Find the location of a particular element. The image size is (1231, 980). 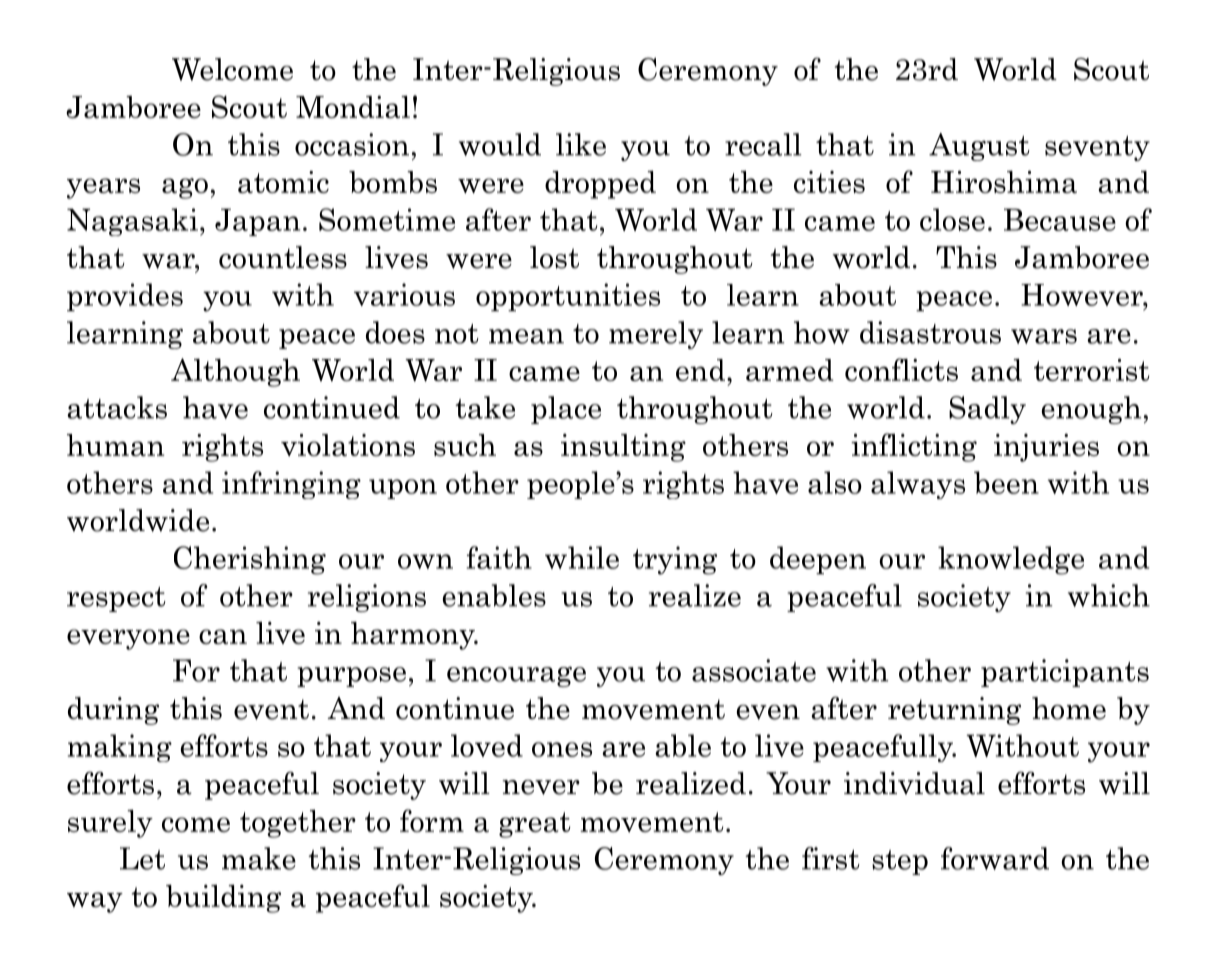

human is located at coordinates (115, 445).
